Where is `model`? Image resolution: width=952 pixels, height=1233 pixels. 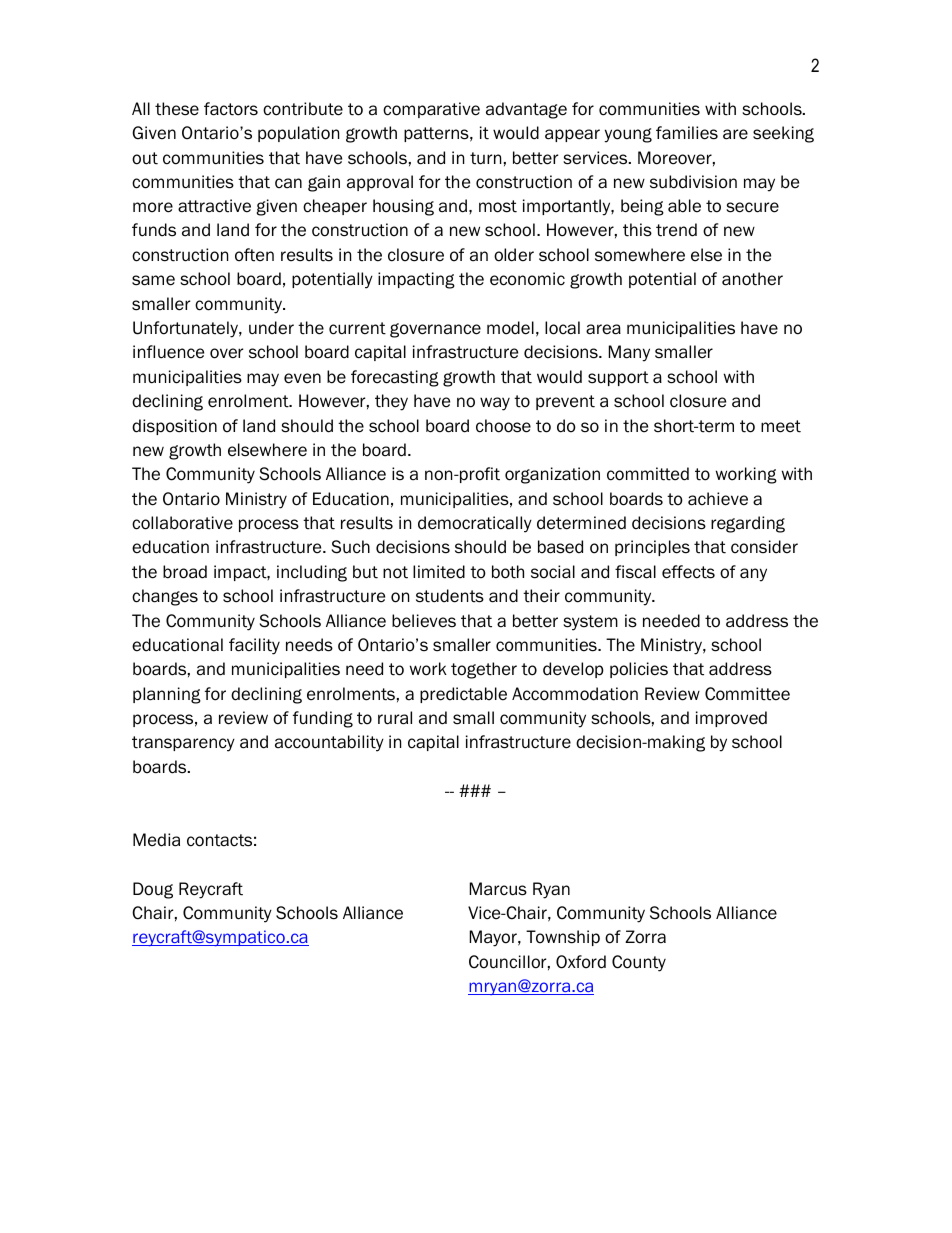 model is located at coordinates (510, 328).
